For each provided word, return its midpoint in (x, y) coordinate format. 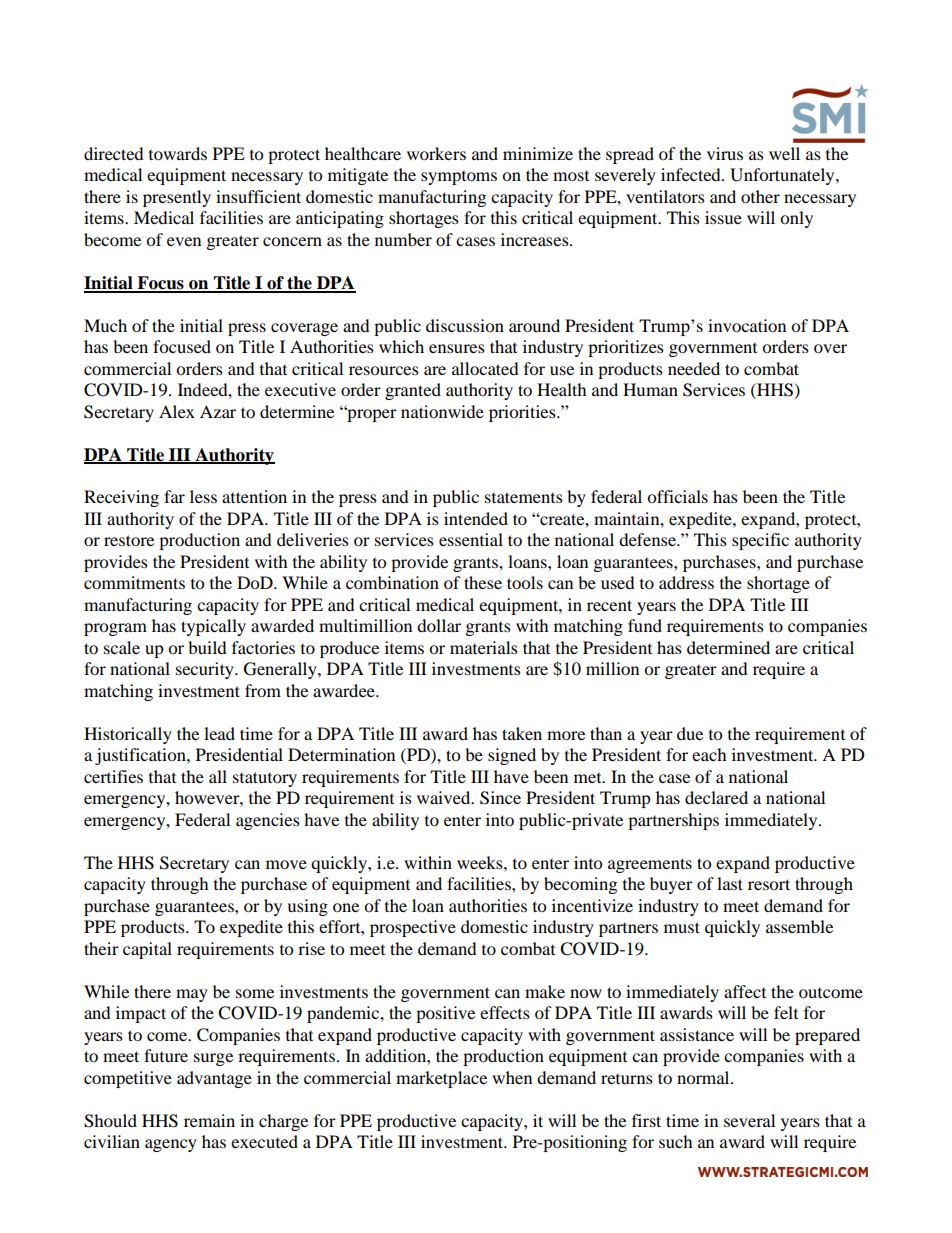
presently (177, 198)
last (730, 883)
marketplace (441, 1079)
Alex (177, 411)
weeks (481, 862)
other (760, 196)
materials (484, 647)
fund (645, 625)
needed (694, 368)
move (286, 864)
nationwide (442, 411)
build (207, 647)
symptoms (459, 178)
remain (209, 1120)
